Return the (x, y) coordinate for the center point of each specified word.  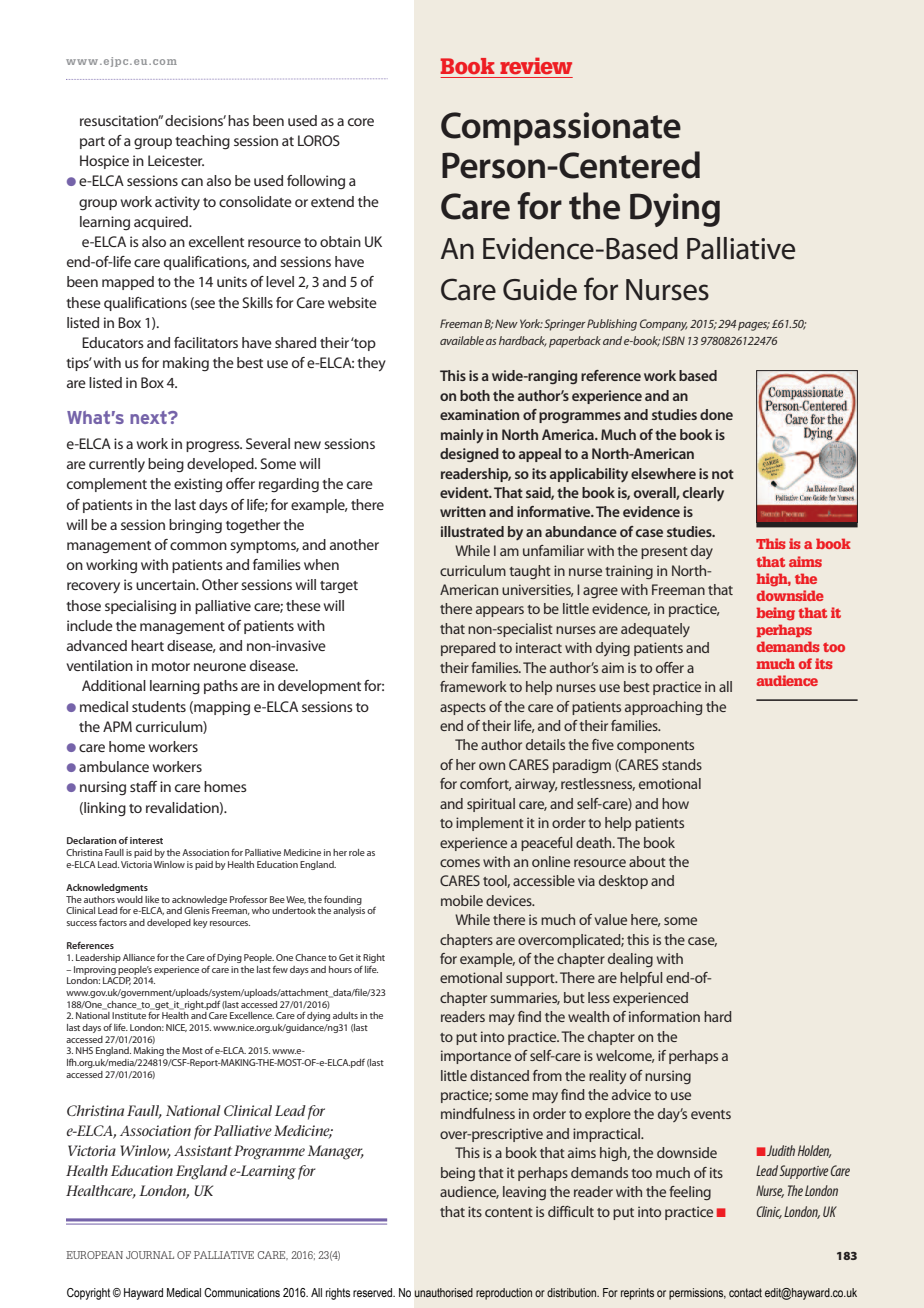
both (475, 395)
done (716, 414)
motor (171, 666)
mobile (462, 900)
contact (745, 1292)
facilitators (206, 342)
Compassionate (561, 129)
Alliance (139, 957)
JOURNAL (150, 1255)
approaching (663, 708)
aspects (463, 709)
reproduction (504, 1294)
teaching (202, 142)
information (664, 1016)
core (361, 122)
